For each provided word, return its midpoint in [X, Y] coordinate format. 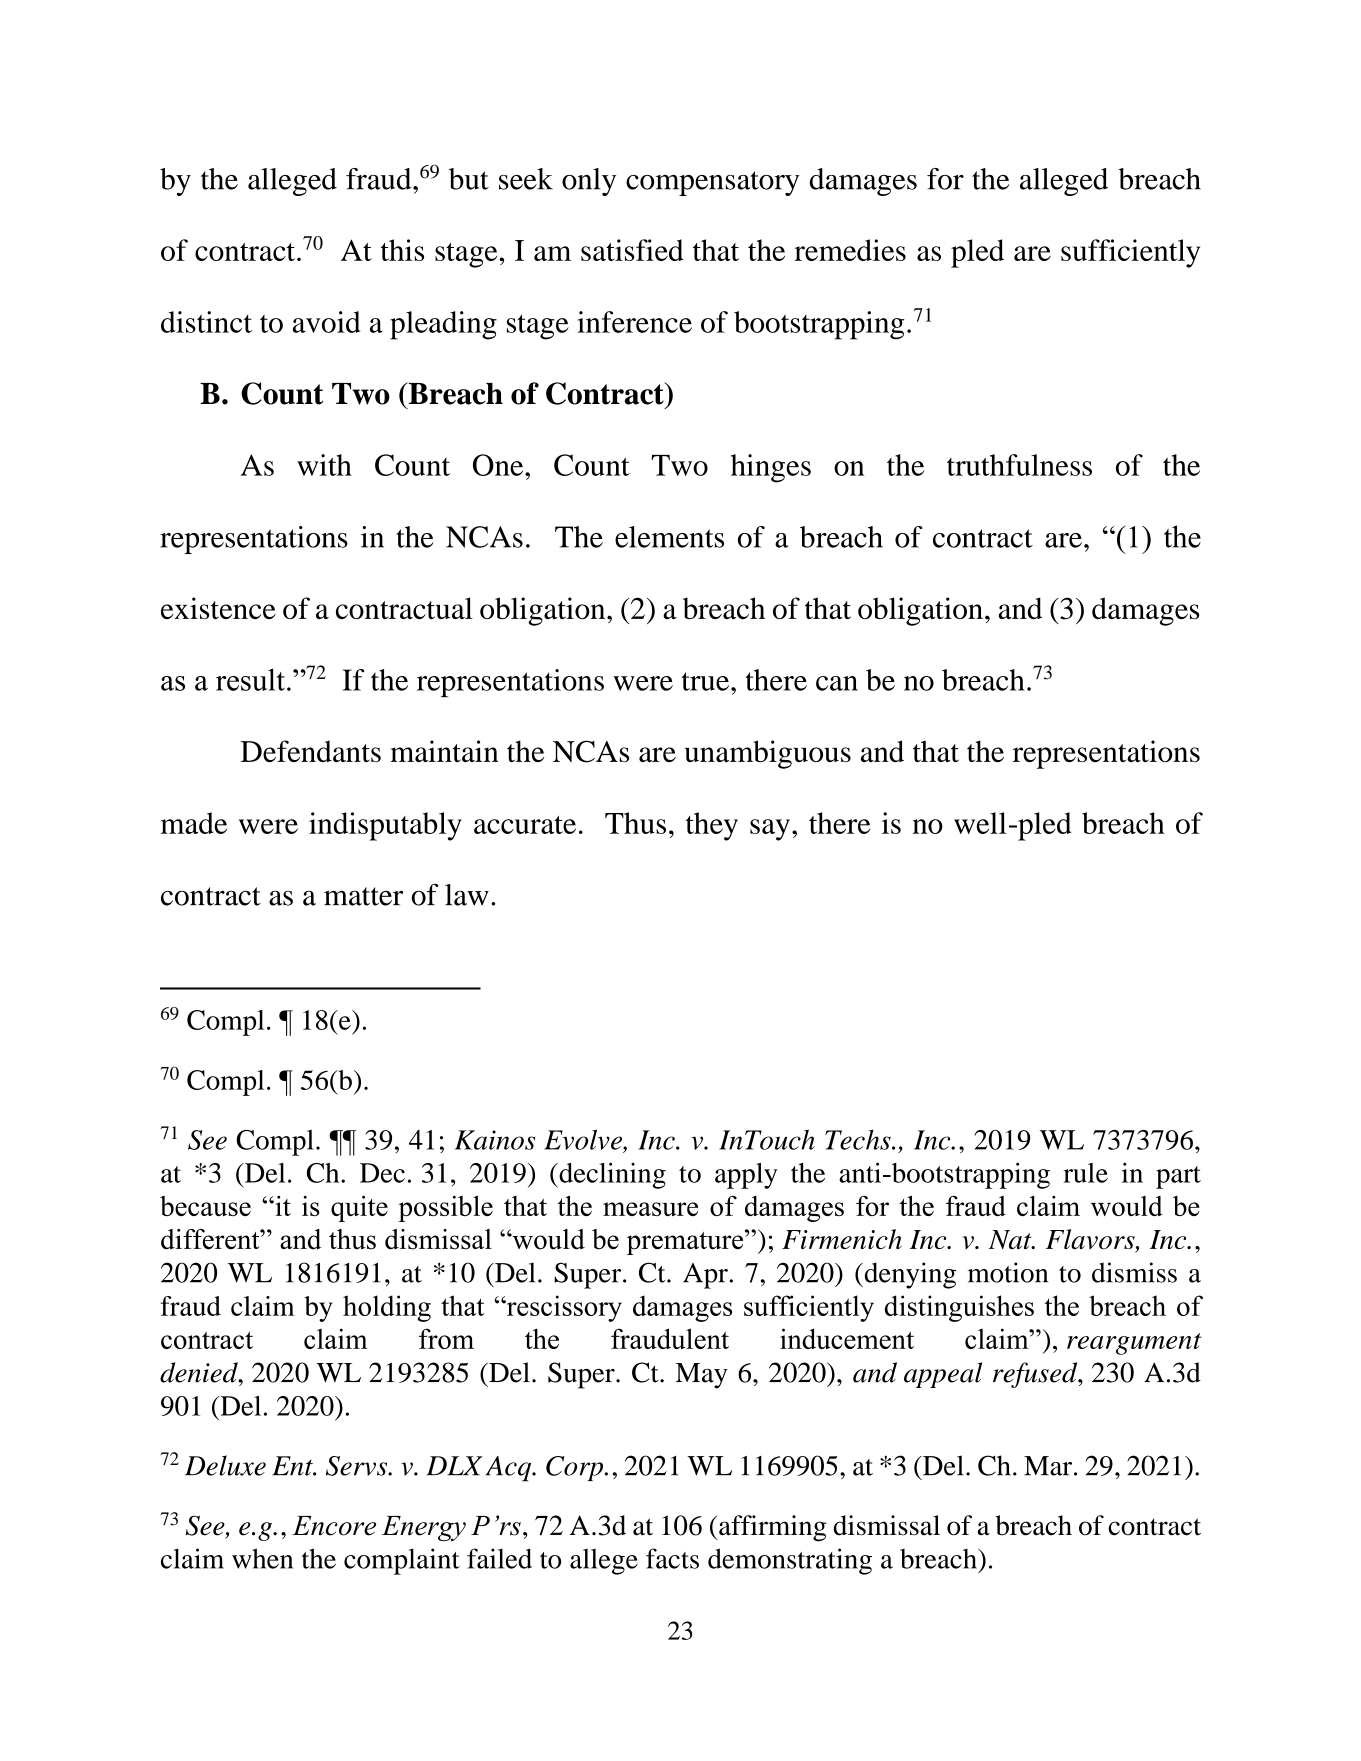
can [837, 683]
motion [1008, 1272]
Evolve [584, 1139]
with [324, 465]
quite [359, 1208]
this [402, 250]
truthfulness [1019, 465]
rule [1085, 1173]
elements [669, 537]
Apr [705, 1276]
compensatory [712, 183]
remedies [850, 250]
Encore [334, 1526]
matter [363, 896]
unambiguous [768, 754]
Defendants [311, 751]
